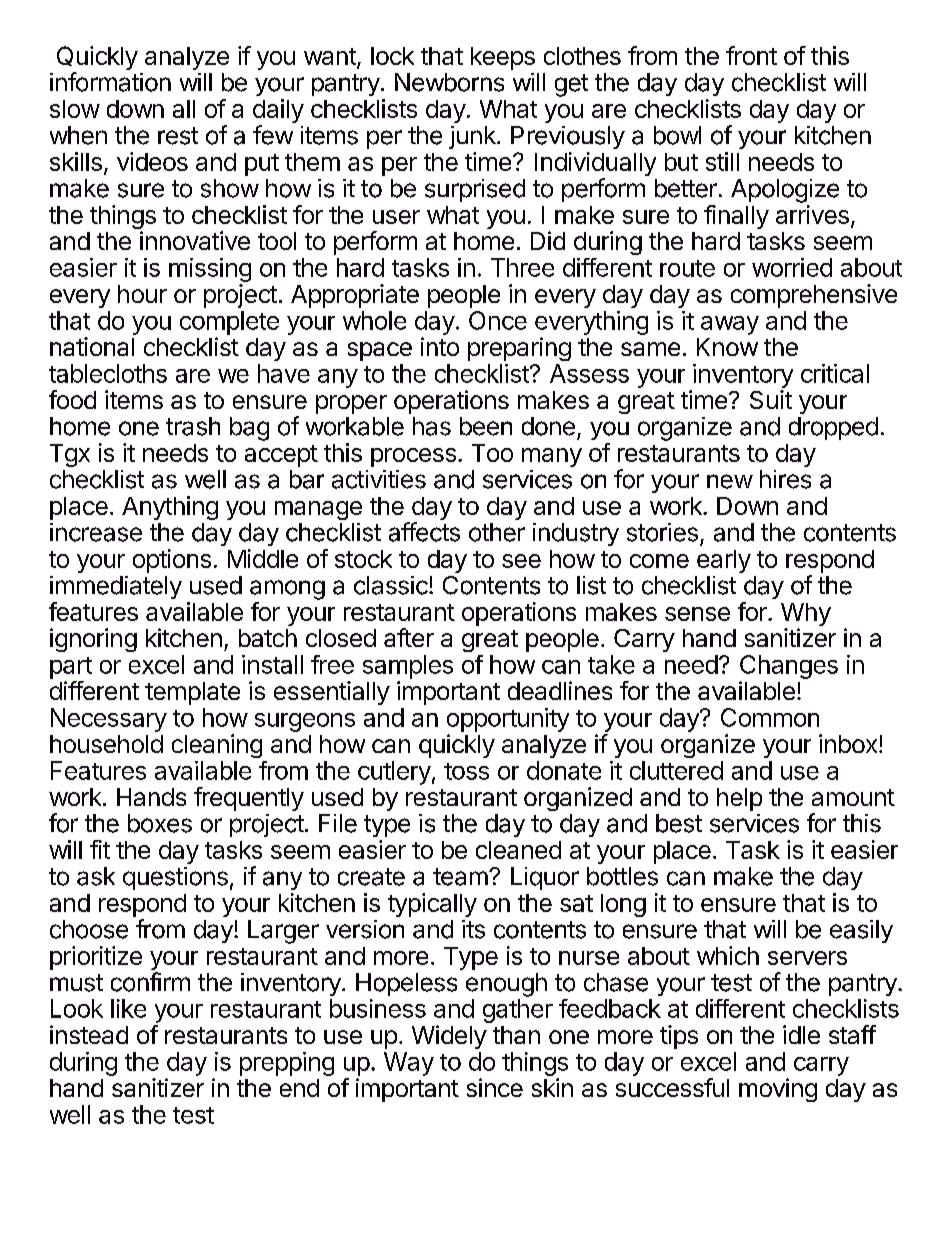 This document has height=1233, width=952. What do you see at coordinates (486, 426) in the document?
I see `been` at bounding box center [486, 426].
